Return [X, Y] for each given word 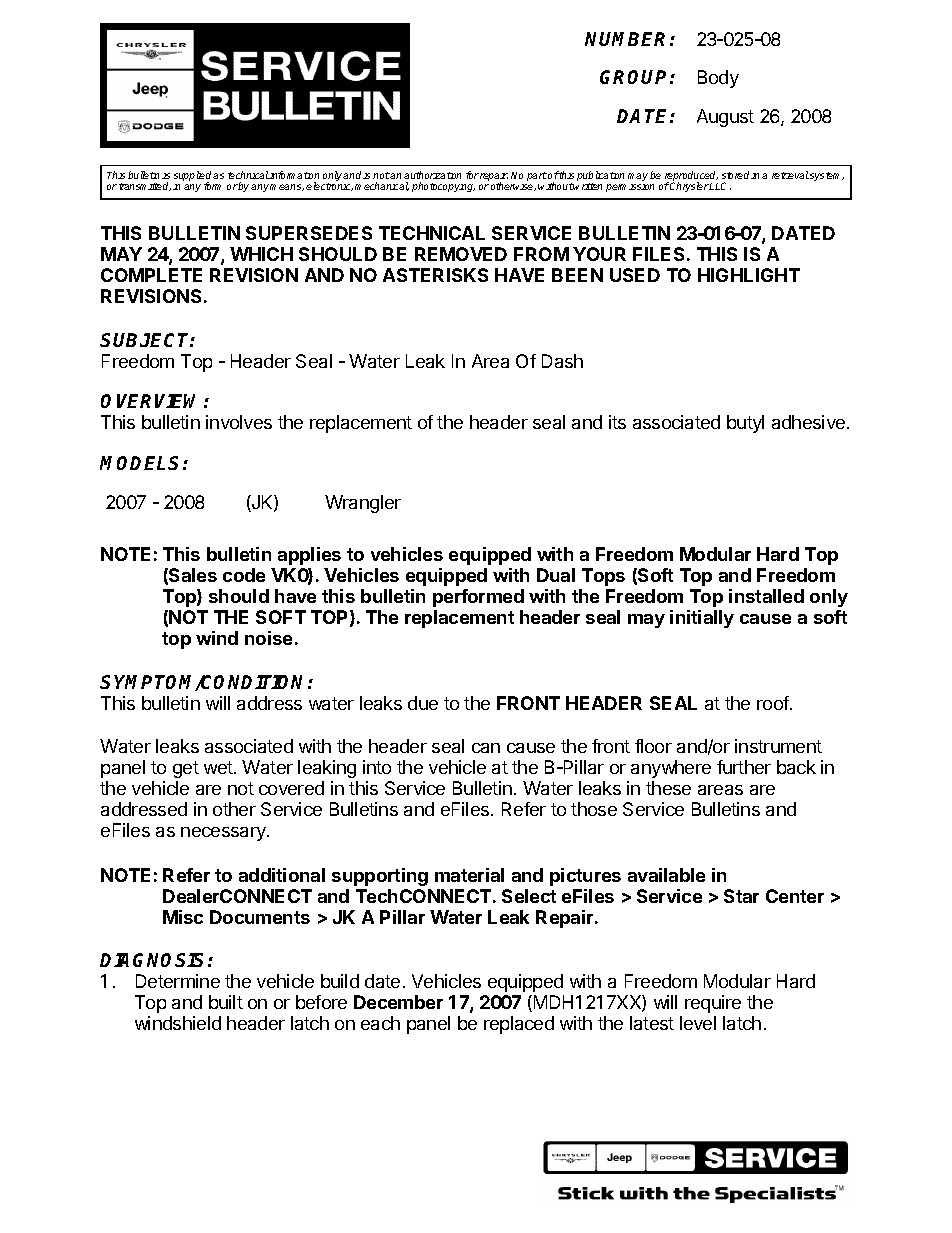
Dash [562, 361]
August [725, 118]
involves [239, 422]
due [423, 703]
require [713, 1004]
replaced [519, 1025]
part [537, 176]
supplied [192, 177]
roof [774, 703]
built [226, 1002]
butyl [745, 424]
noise [268, 638]
